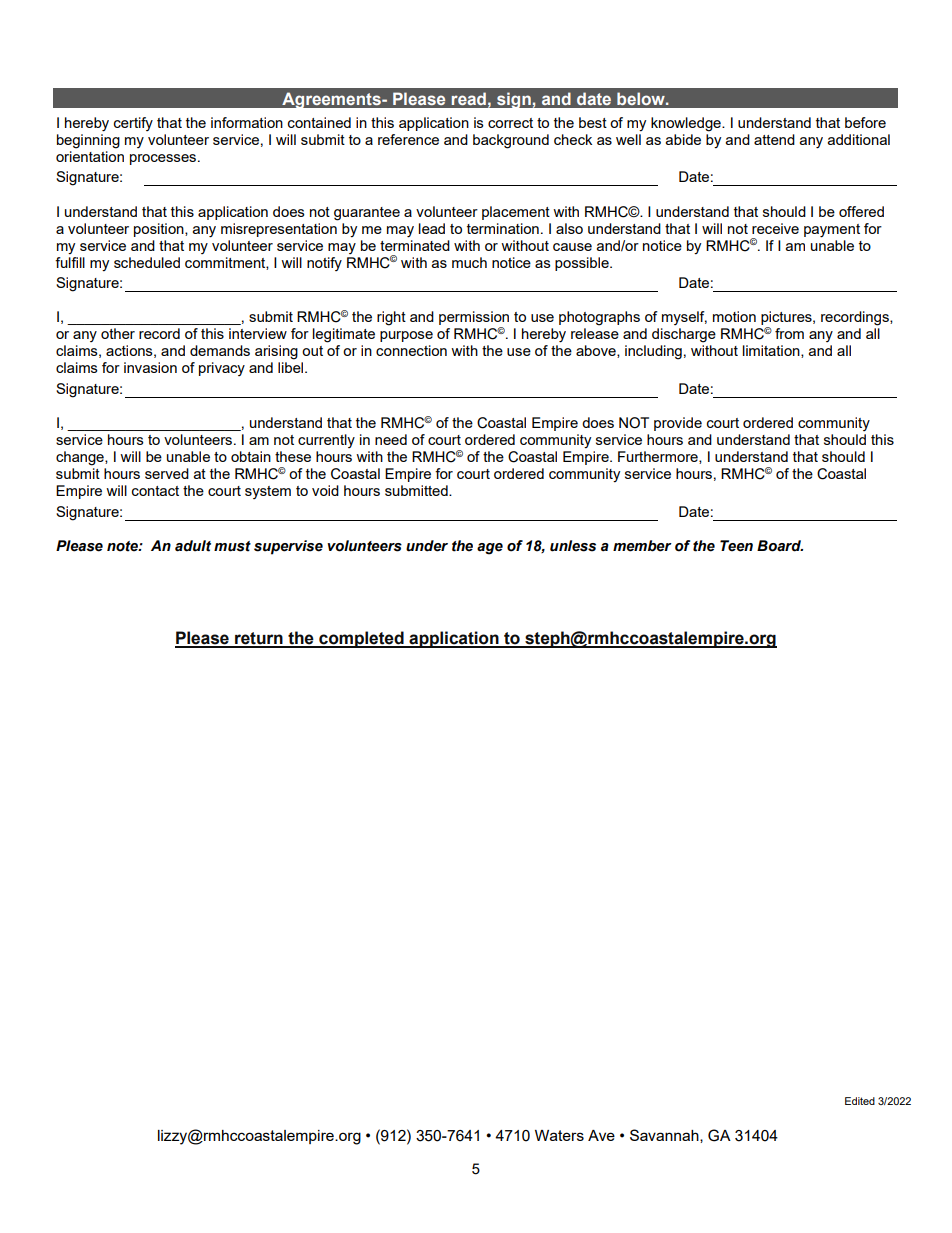  I want to click on Waters, so click(559, 1135).
